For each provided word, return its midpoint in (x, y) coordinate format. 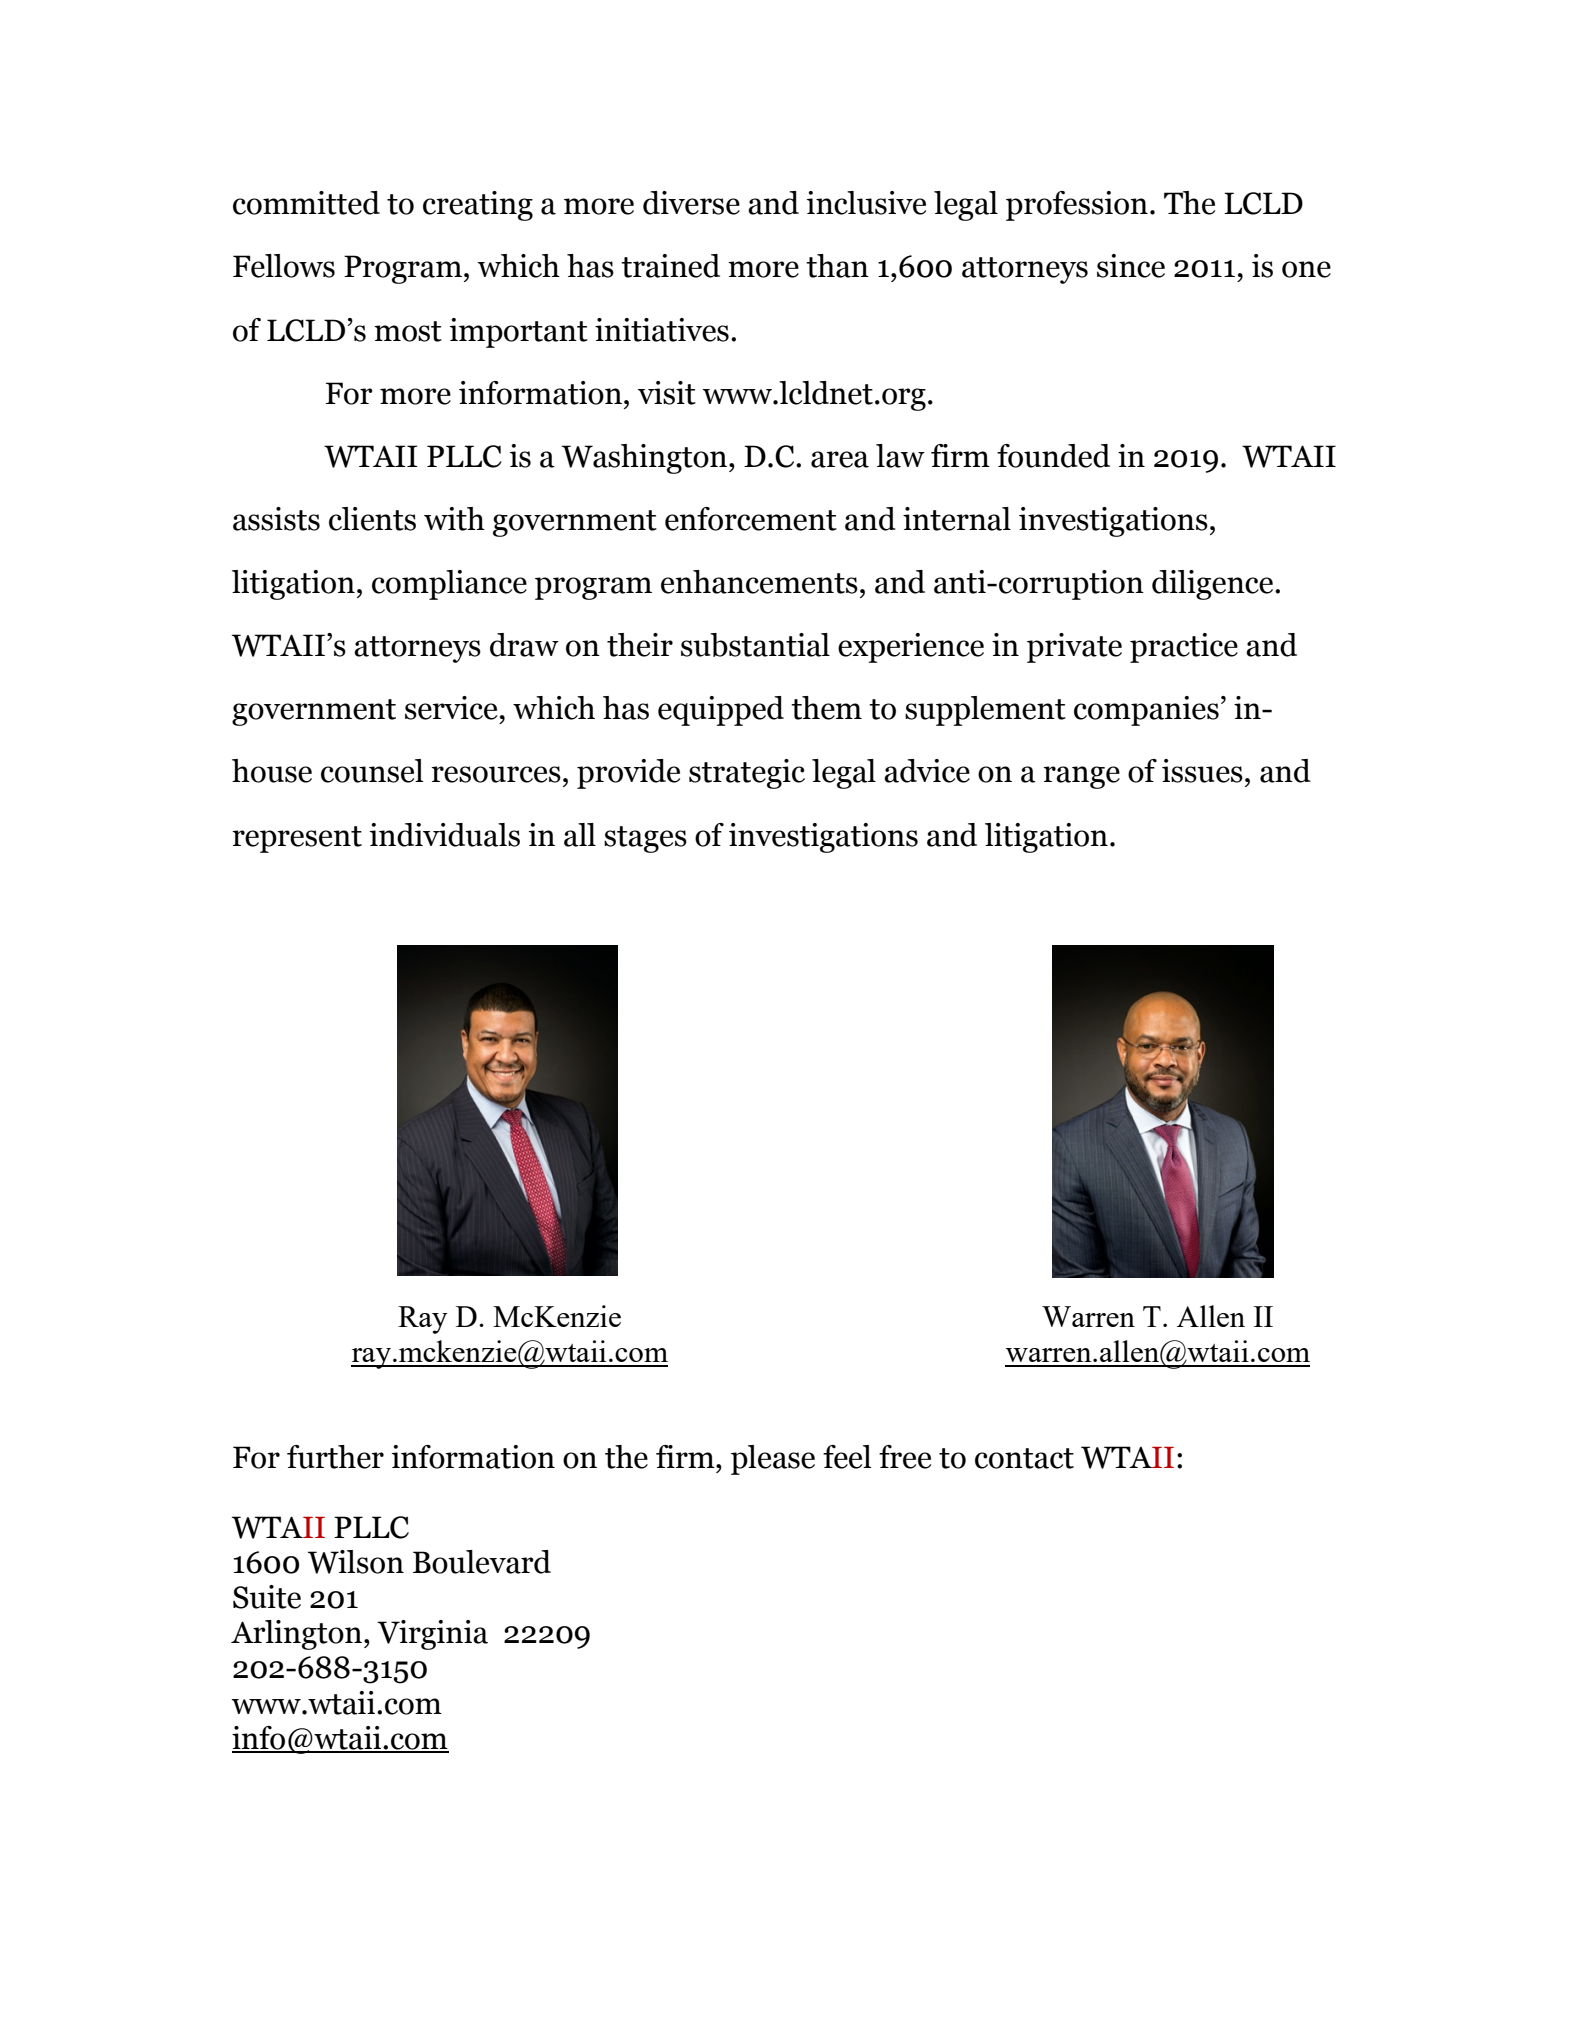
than (837, 266)
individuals (445, 835)
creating (478, 206)
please (773, 1460)
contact (1024, 1458)
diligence (1214, 585)
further (335, 1457)
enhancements (759, 582)
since (1131, 266)
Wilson (356, 1562)
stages (645, 839)
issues (1202, 771)
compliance (449, 585)
